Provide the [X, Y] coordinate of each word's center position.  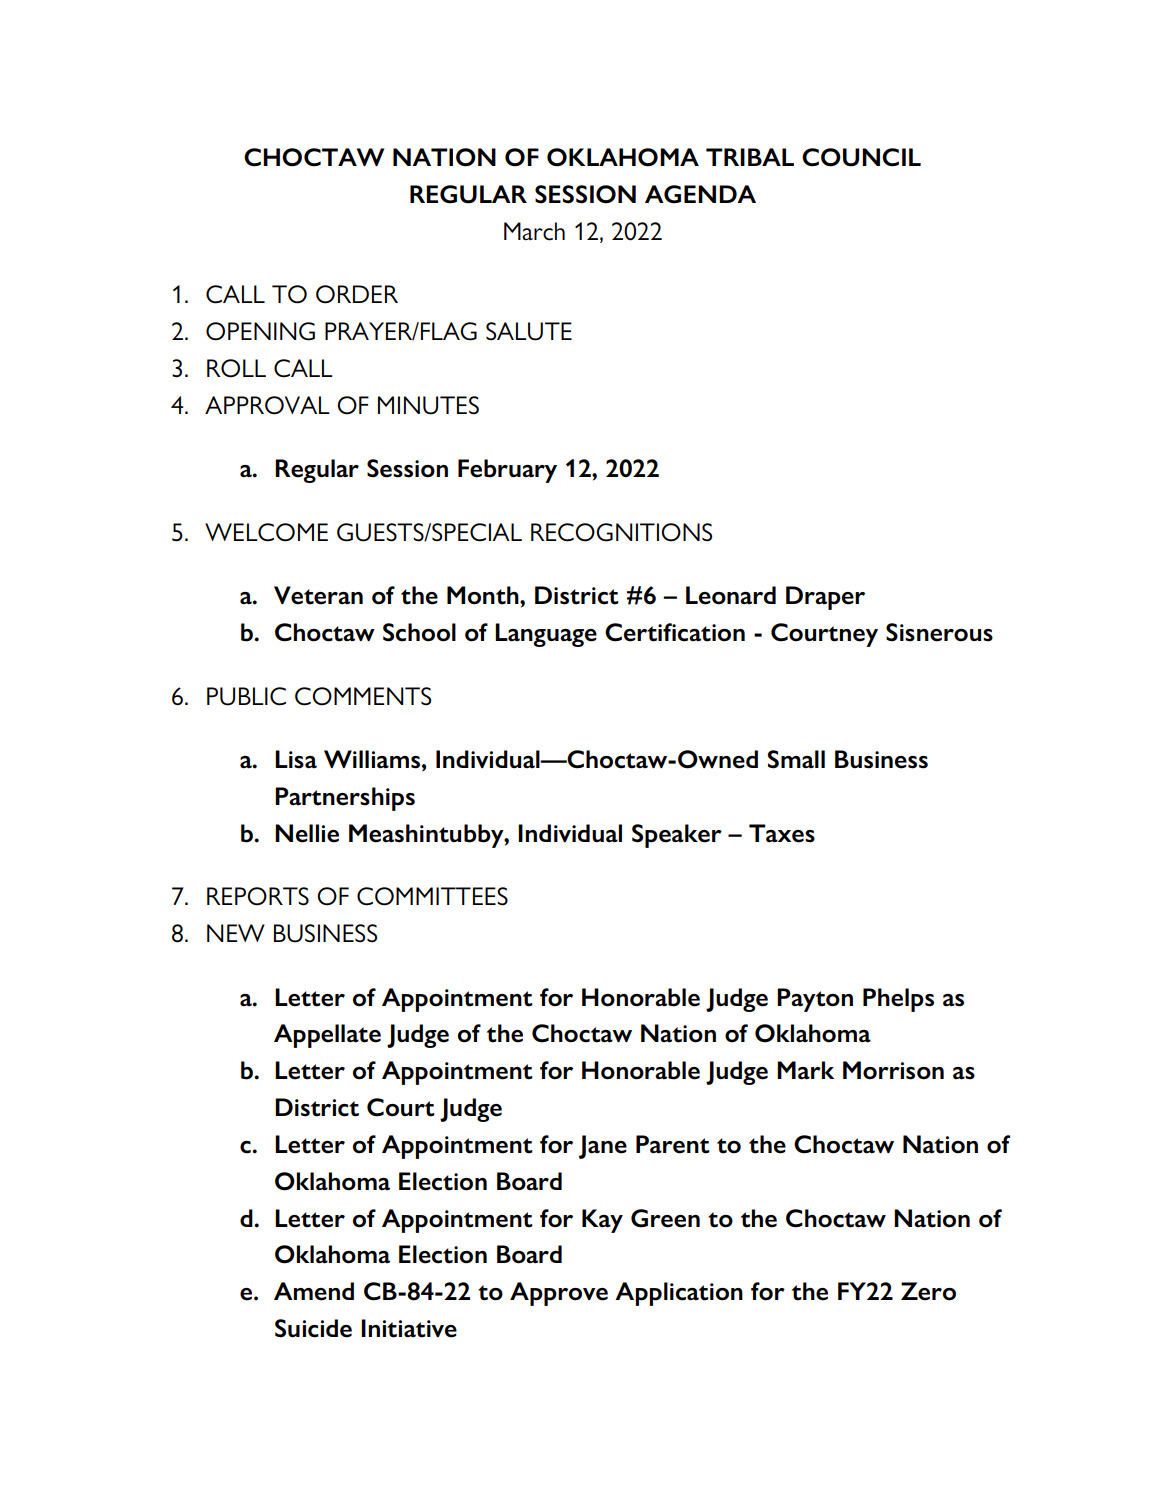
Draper [825, 598]
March [534, 231]
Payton [815, 1000]
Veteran [318, 595]
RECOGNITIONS [621, 532]
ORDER [357, 294]
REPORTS [258, 896]
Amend [314, 1291]
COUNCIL [861, 157]
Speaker [677, 836]
